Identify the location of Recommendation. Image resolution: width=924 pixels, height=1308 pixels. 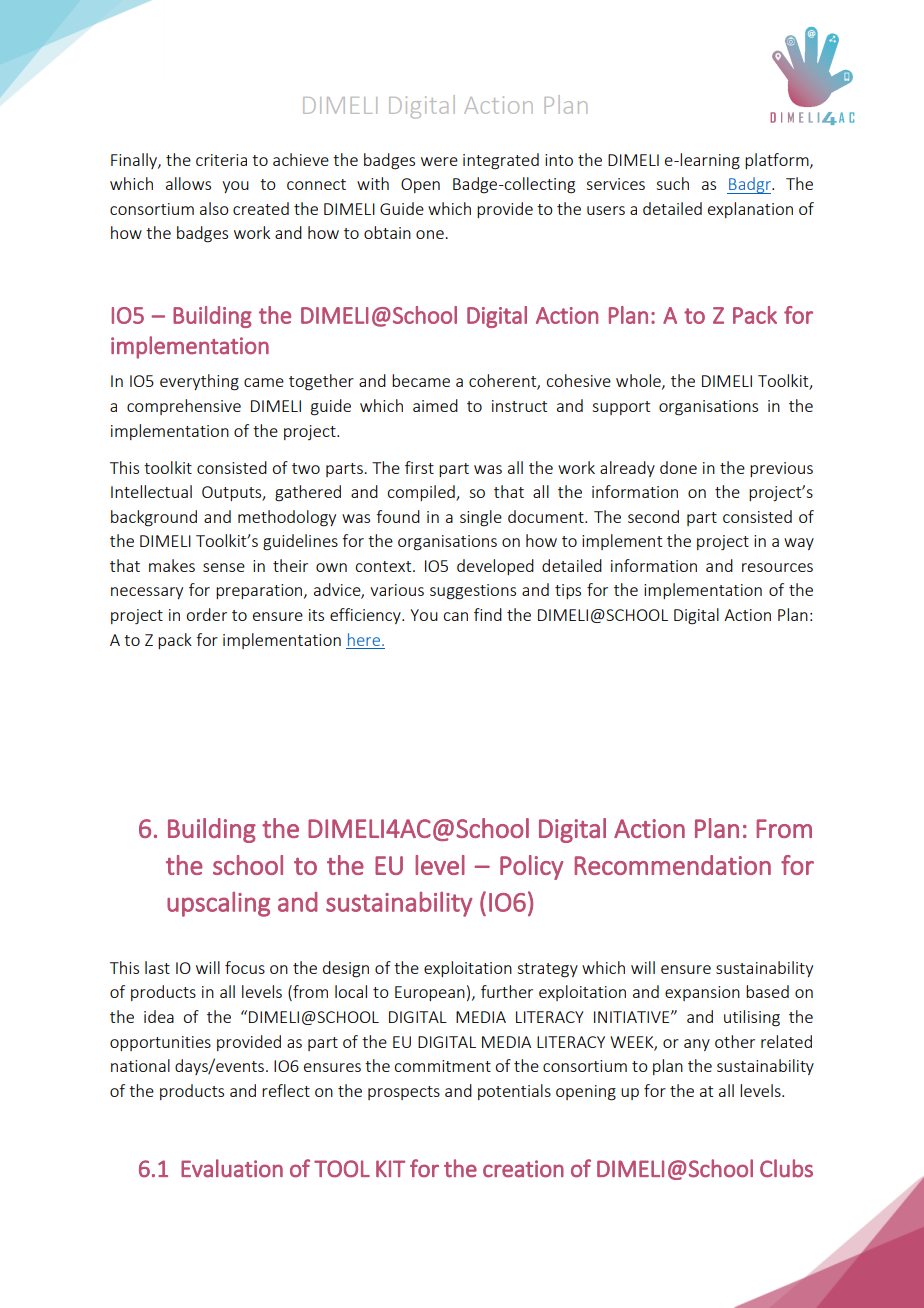
(673, 865).
